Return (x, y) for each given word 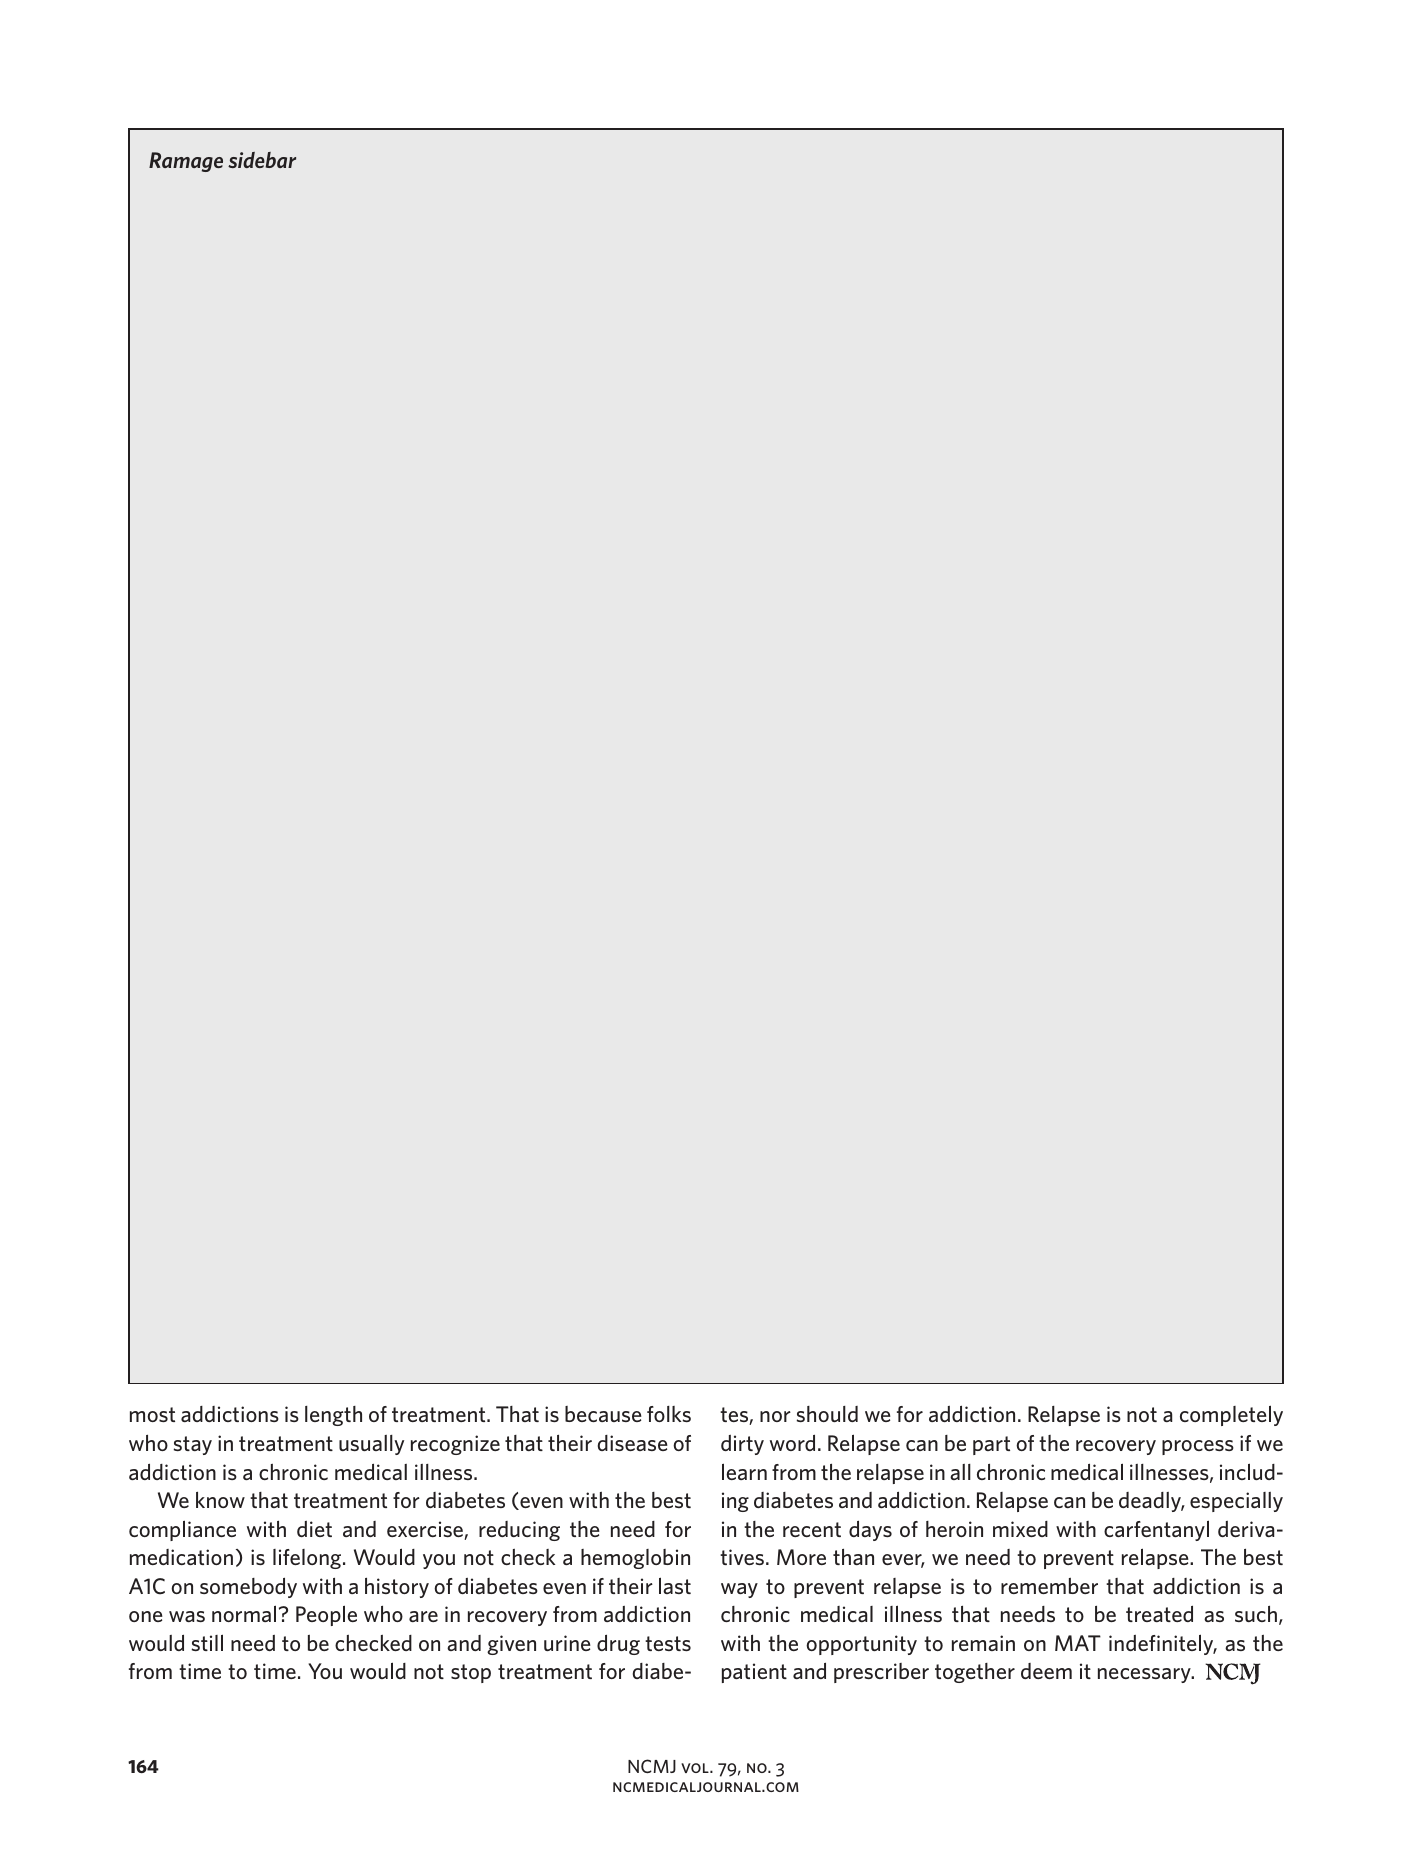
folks (669, 1414)
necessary (1145, 1675)
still (207, 1642)
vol (696, 1768)
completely (1231, 1415)
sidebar (262, 160)
